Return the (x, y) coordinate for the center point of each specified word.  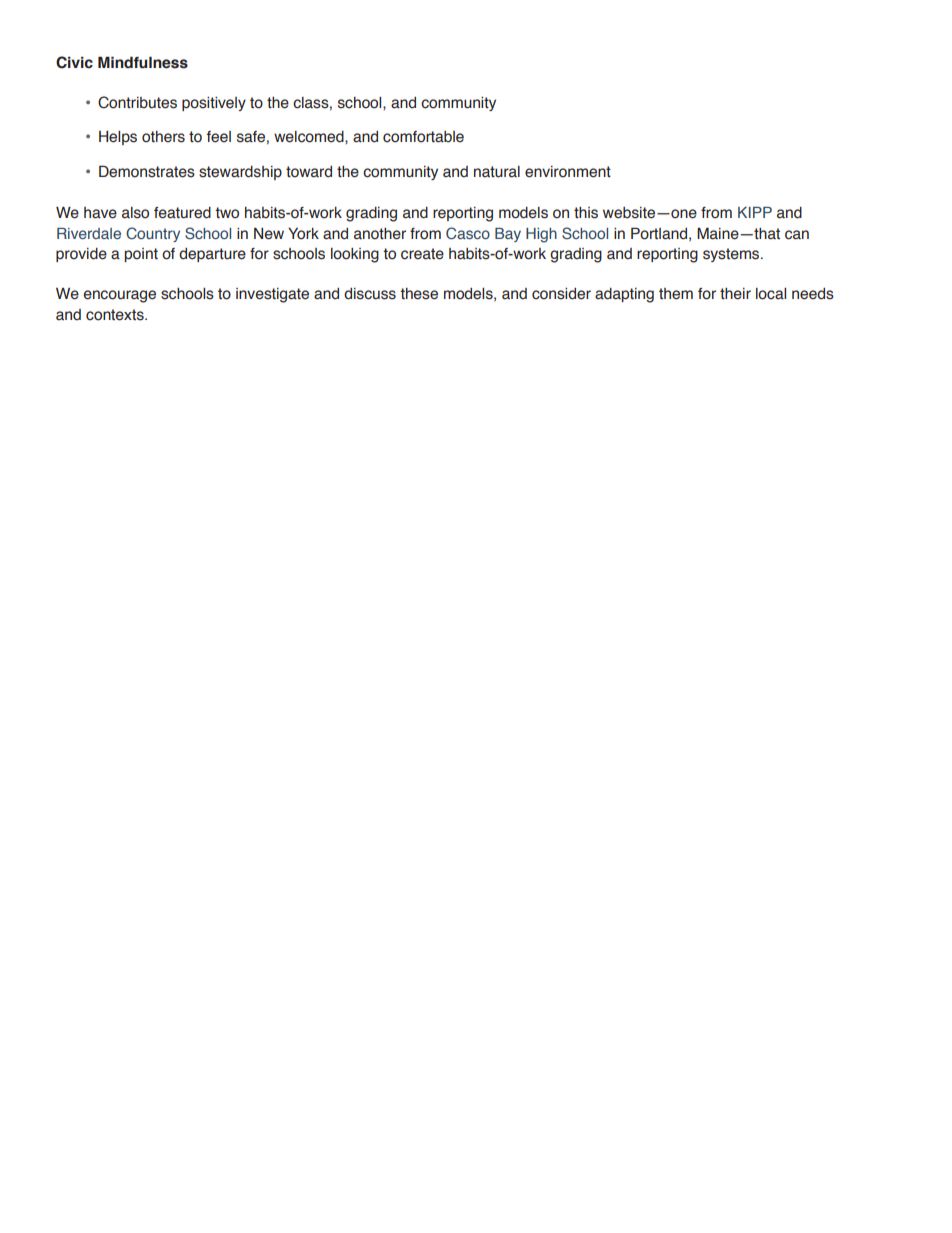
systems (732, 255)
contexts (116, 315)
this (586, 213)
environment (568, 172)
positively (214, 104)
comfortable (423, 137)
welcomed (310, 137)
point (141, 255)
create (422, 254)
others (163, 137)
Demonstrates (147, 171)
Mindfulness (143, 62)
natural (497, 172)
